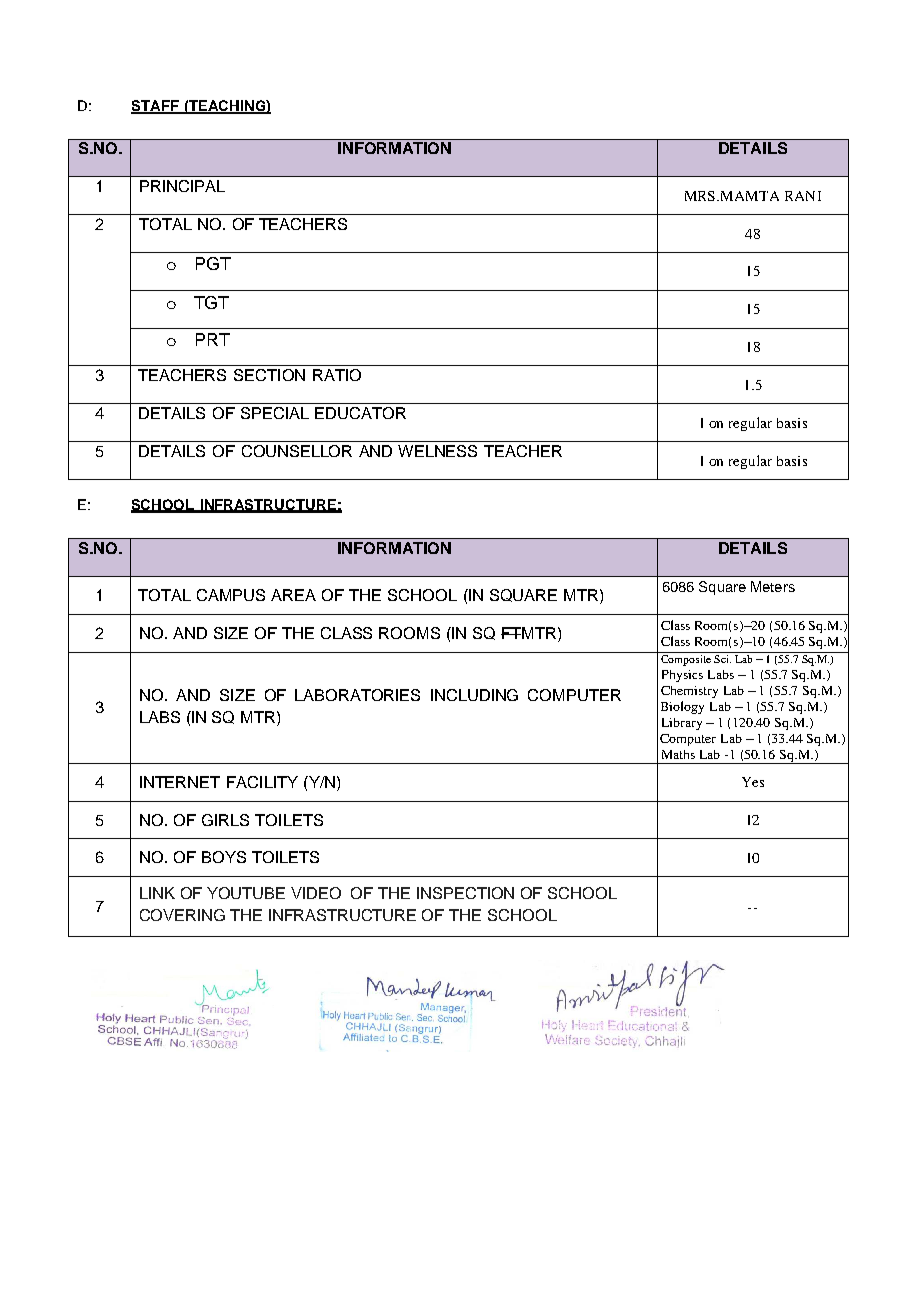  I want to click on RANI, so click(803, 196).
